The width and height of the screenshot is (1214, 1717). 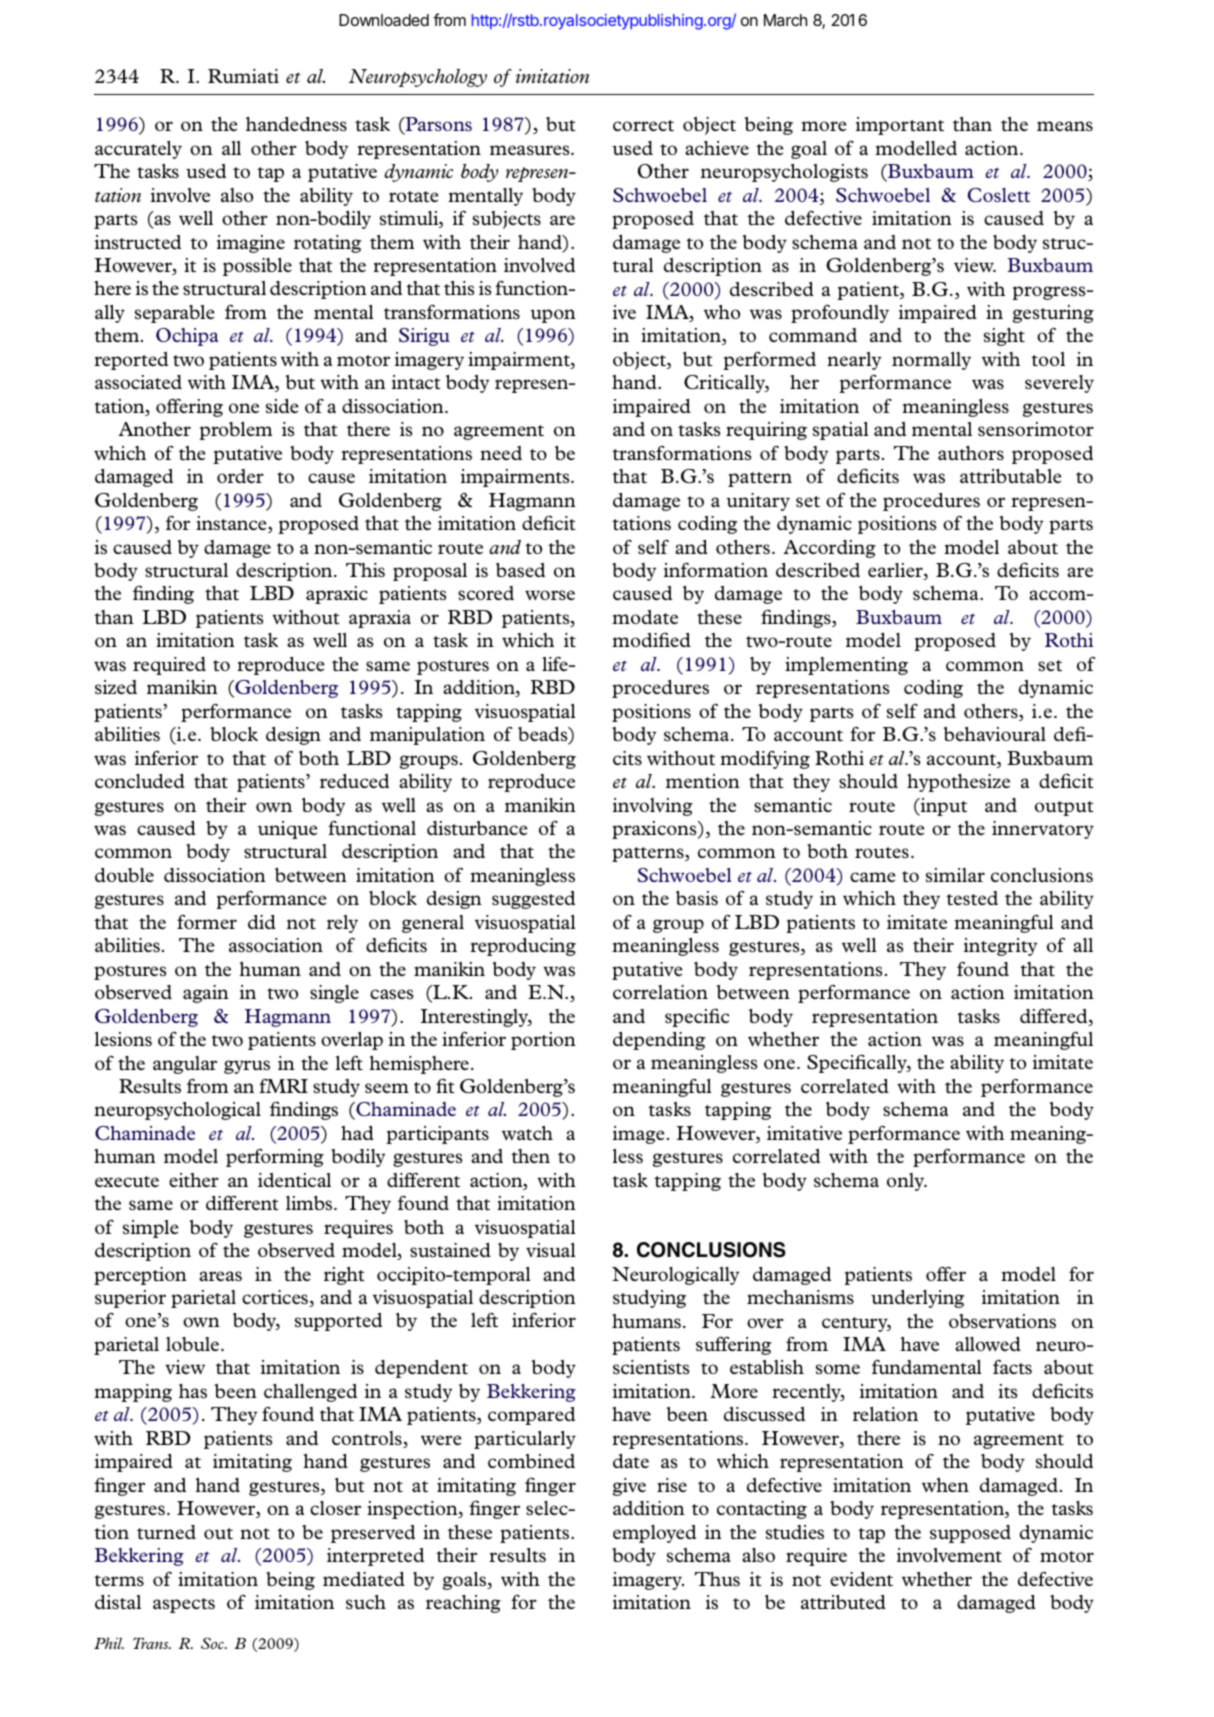 What do you see at coordinates (184, 1605) in the screenshot?
I see `aspects` at bounding box center [184, 1605].
